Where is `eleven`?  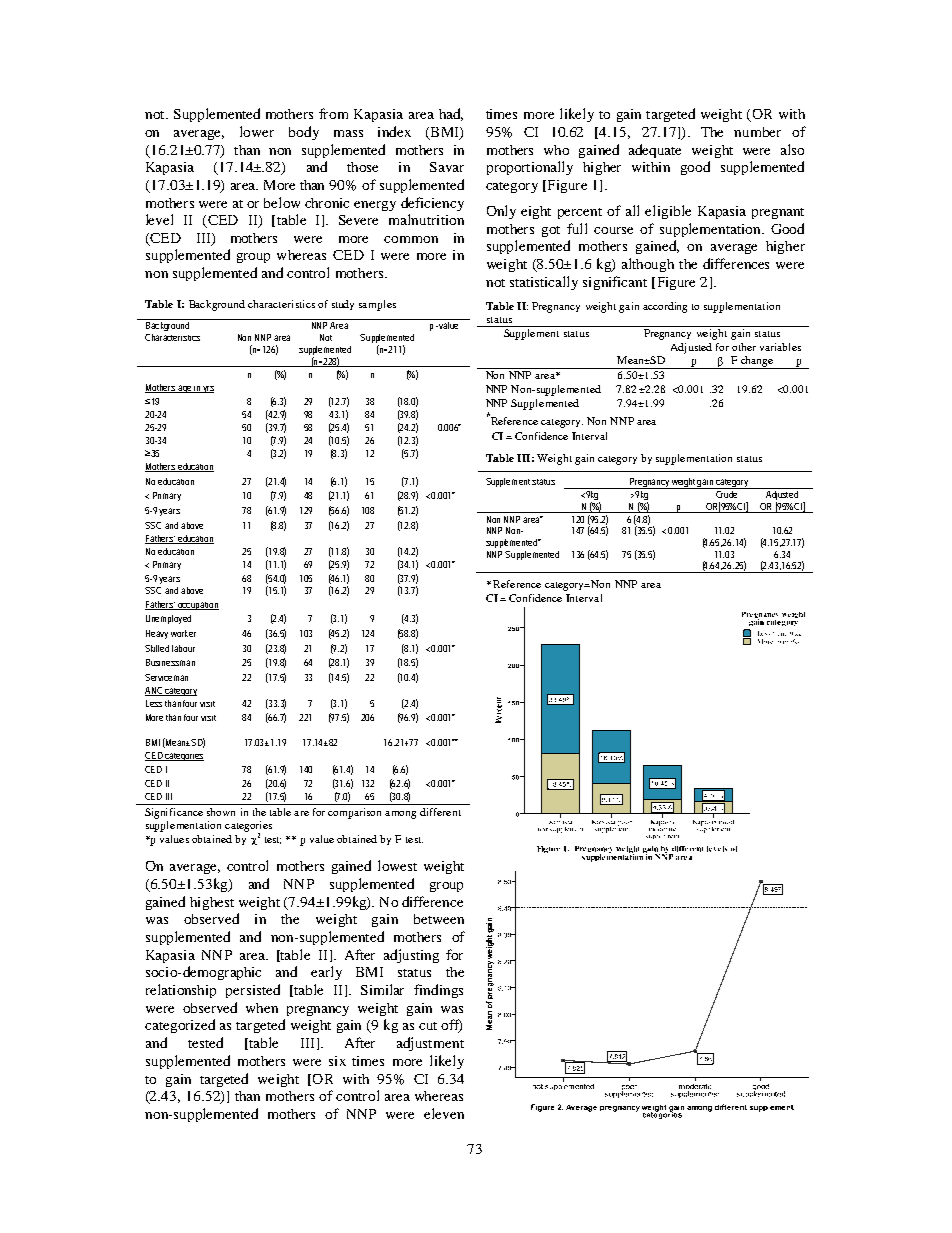 eleven is located at coordinates (444, 1113).
